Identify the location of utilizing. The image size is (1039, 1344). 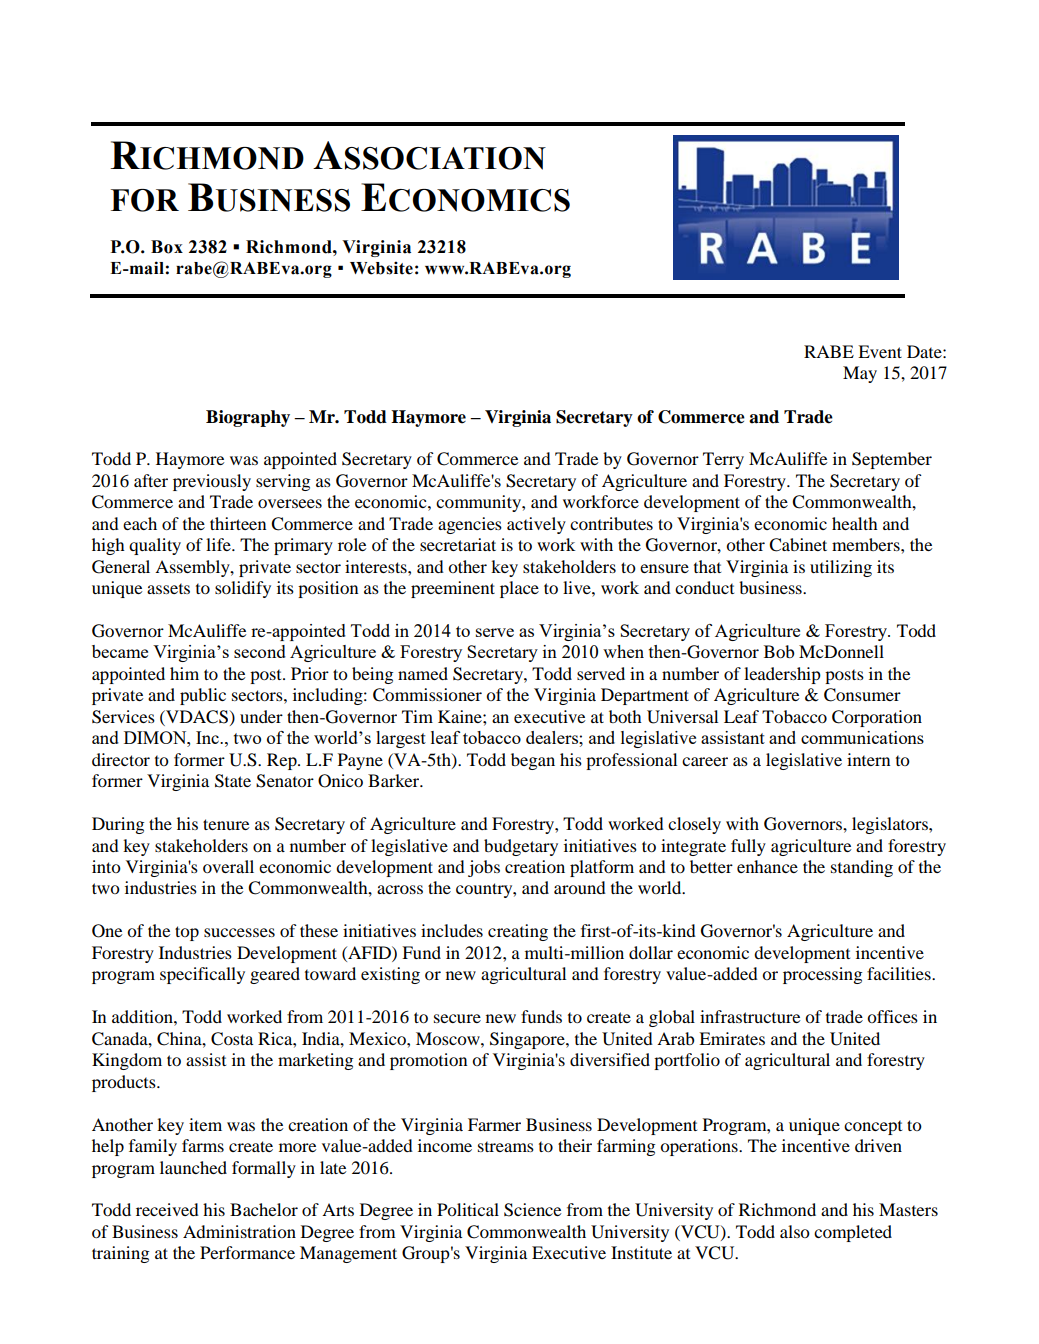
(841, 568).
